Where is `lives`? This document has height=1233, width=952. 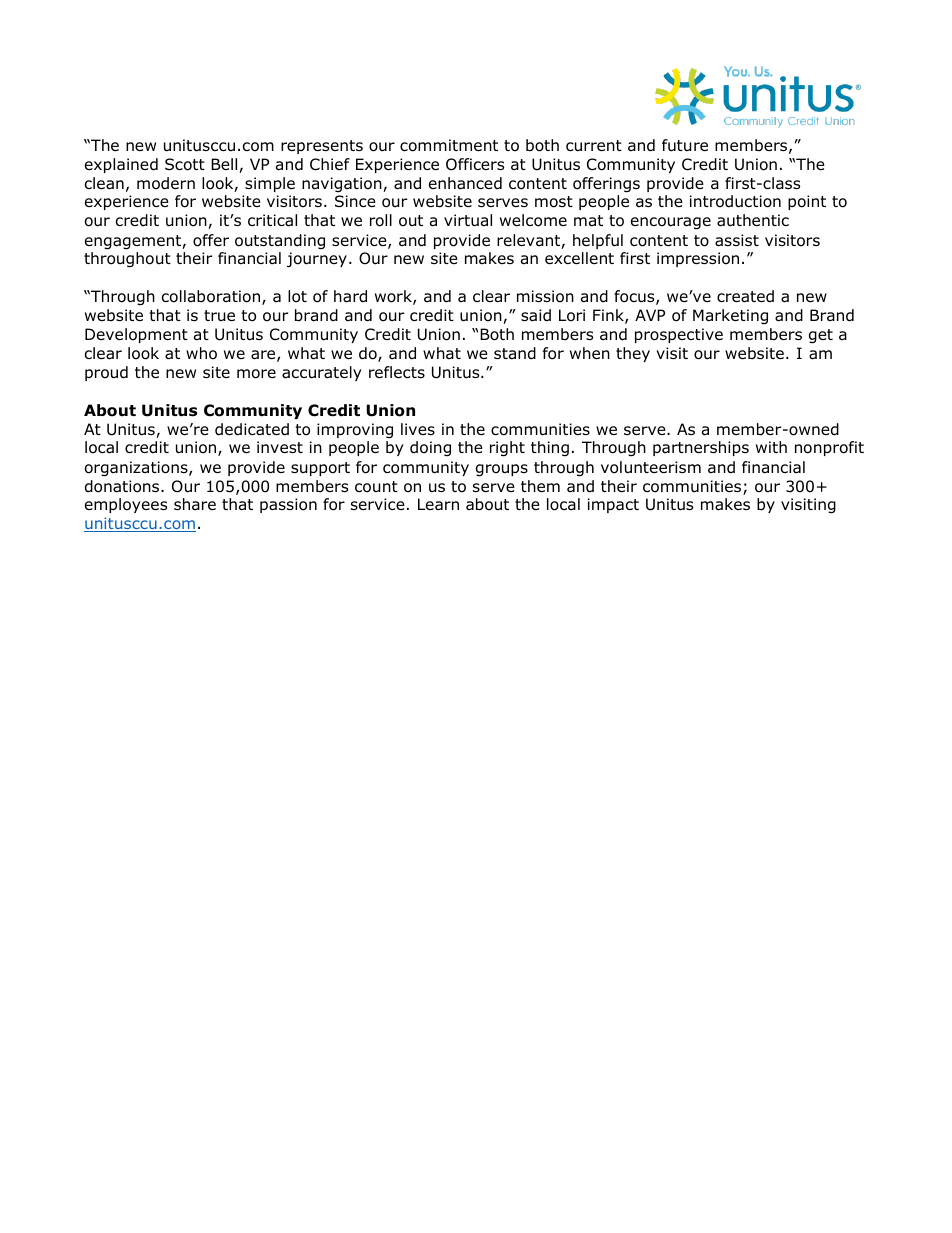 lives is located at coordinates (418, 429).
